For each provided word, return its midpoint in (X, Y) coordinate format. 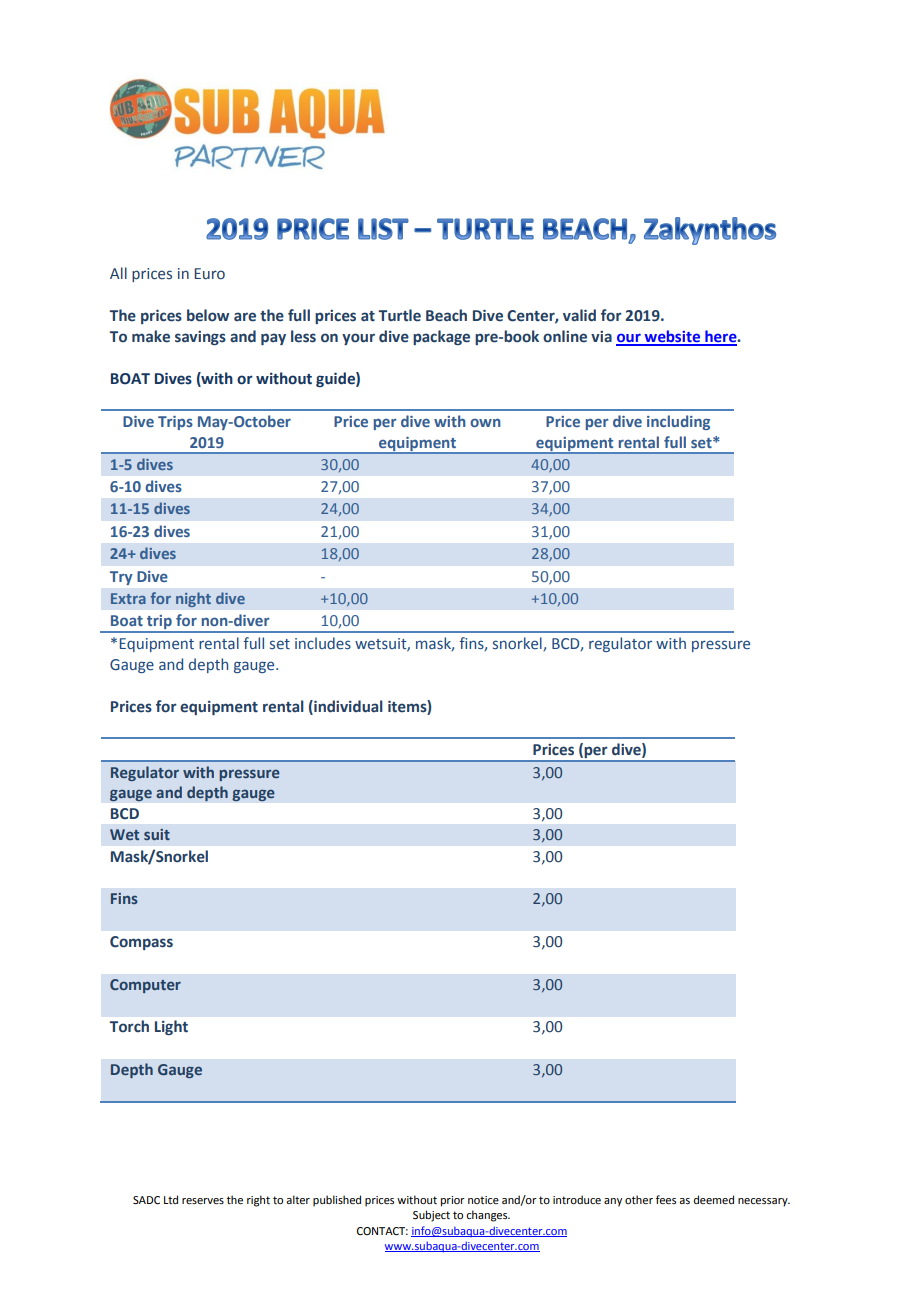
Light (171, 1027)
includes (323, 643)
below (208, 315)
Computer (145, 986)
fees (666, 1199)
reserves (203, 1201)
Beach (446, 315)
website (672, 337)
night (193, 599)
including (678, 422)
